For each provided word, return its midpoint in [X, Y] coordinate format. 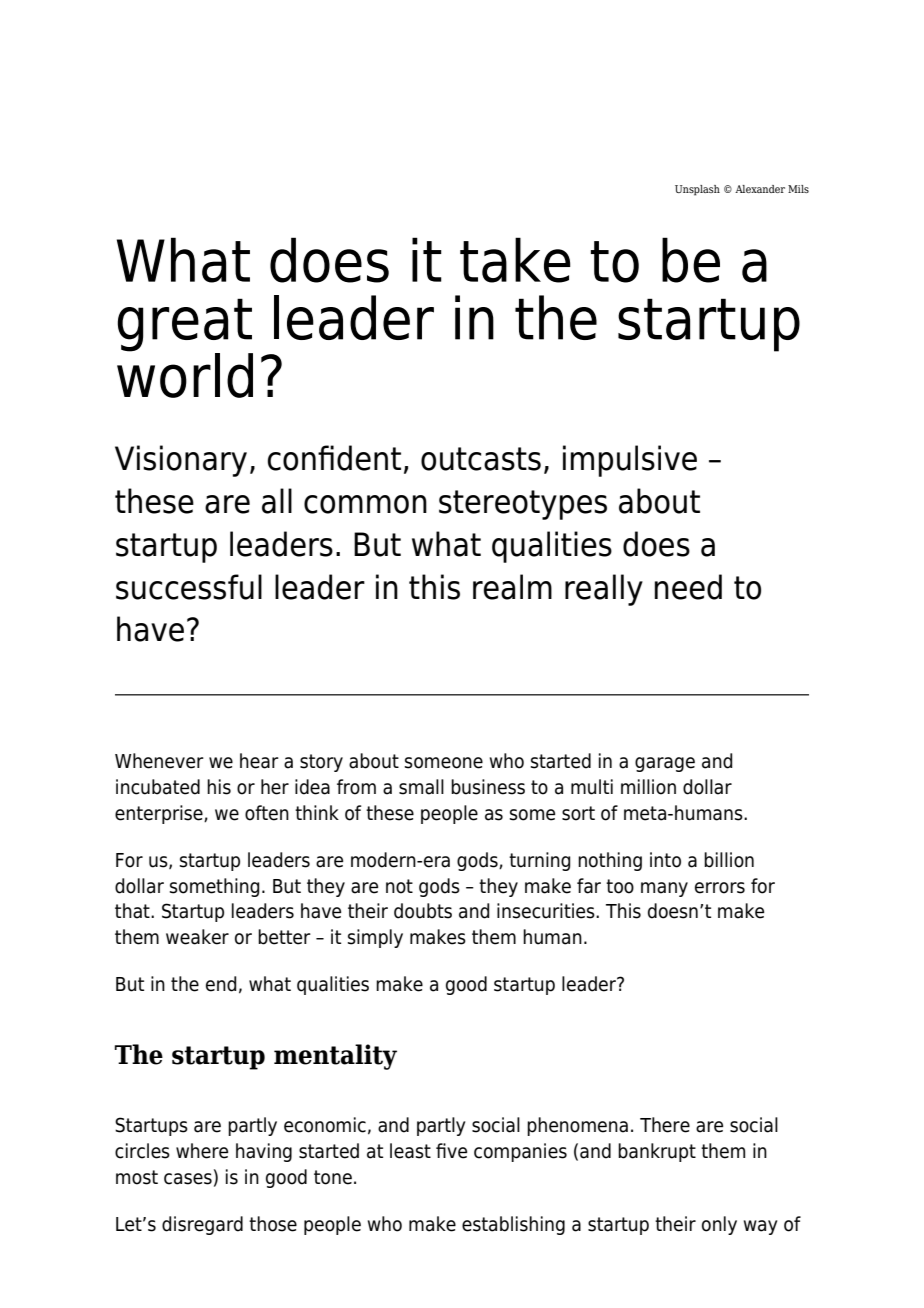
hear [259, 761]
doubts [423, 911]
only [719, 1225]
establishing [513, 1225]
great [185, 326]
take [515, 260]
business [488, 787]
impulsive [630, 461]
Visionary [181, 461]
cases [188, 1179]
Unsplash [697, 190]
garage [665, 764]
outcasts [481, 459]
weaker [197, 937]
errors [720, 888]
